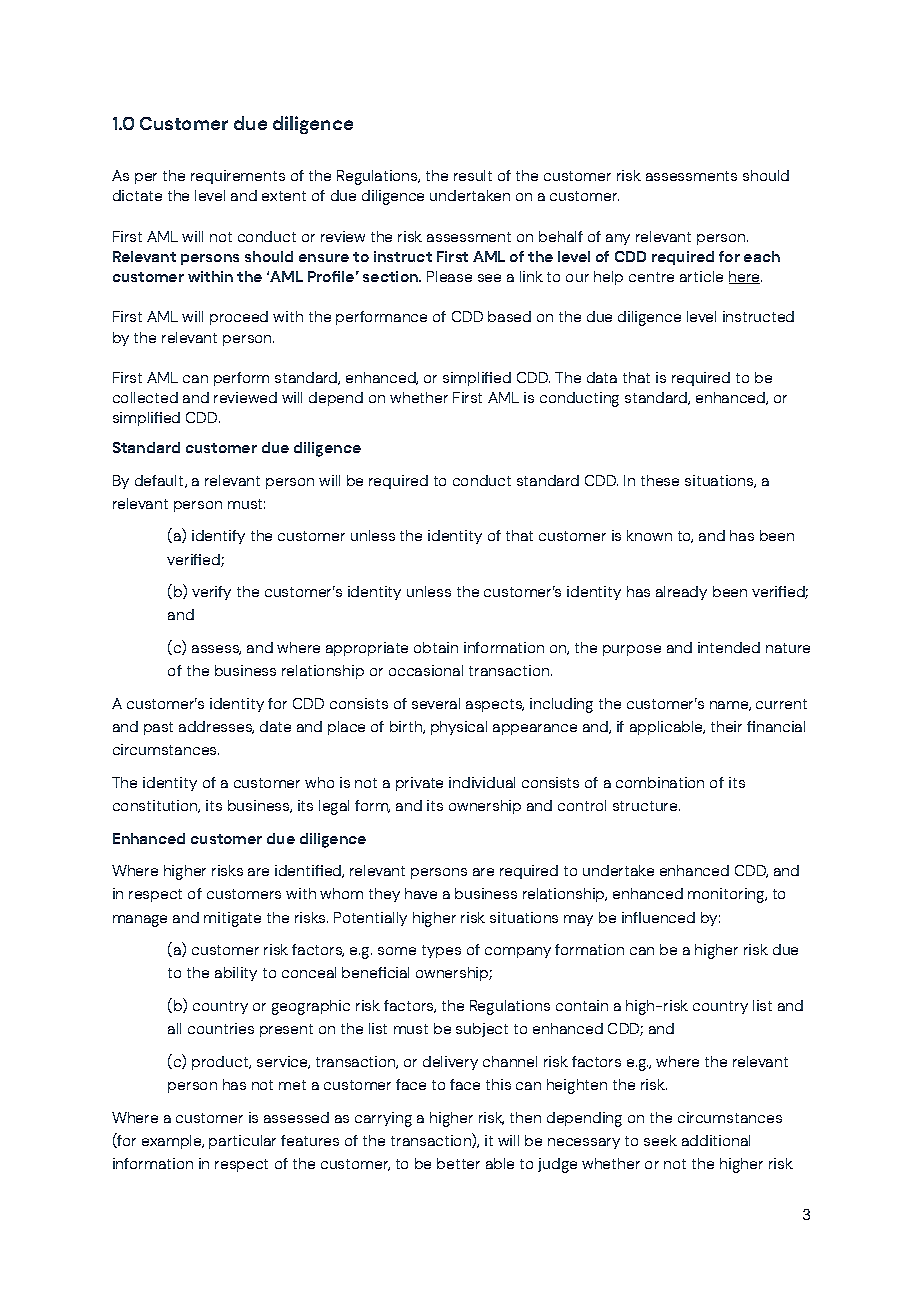 Image resolution: width=924 pixels, height=1307 pixels. What do you see at coordinates (762, 256) in the screenshot?
I see `each` at bounding box center [762, 256].
